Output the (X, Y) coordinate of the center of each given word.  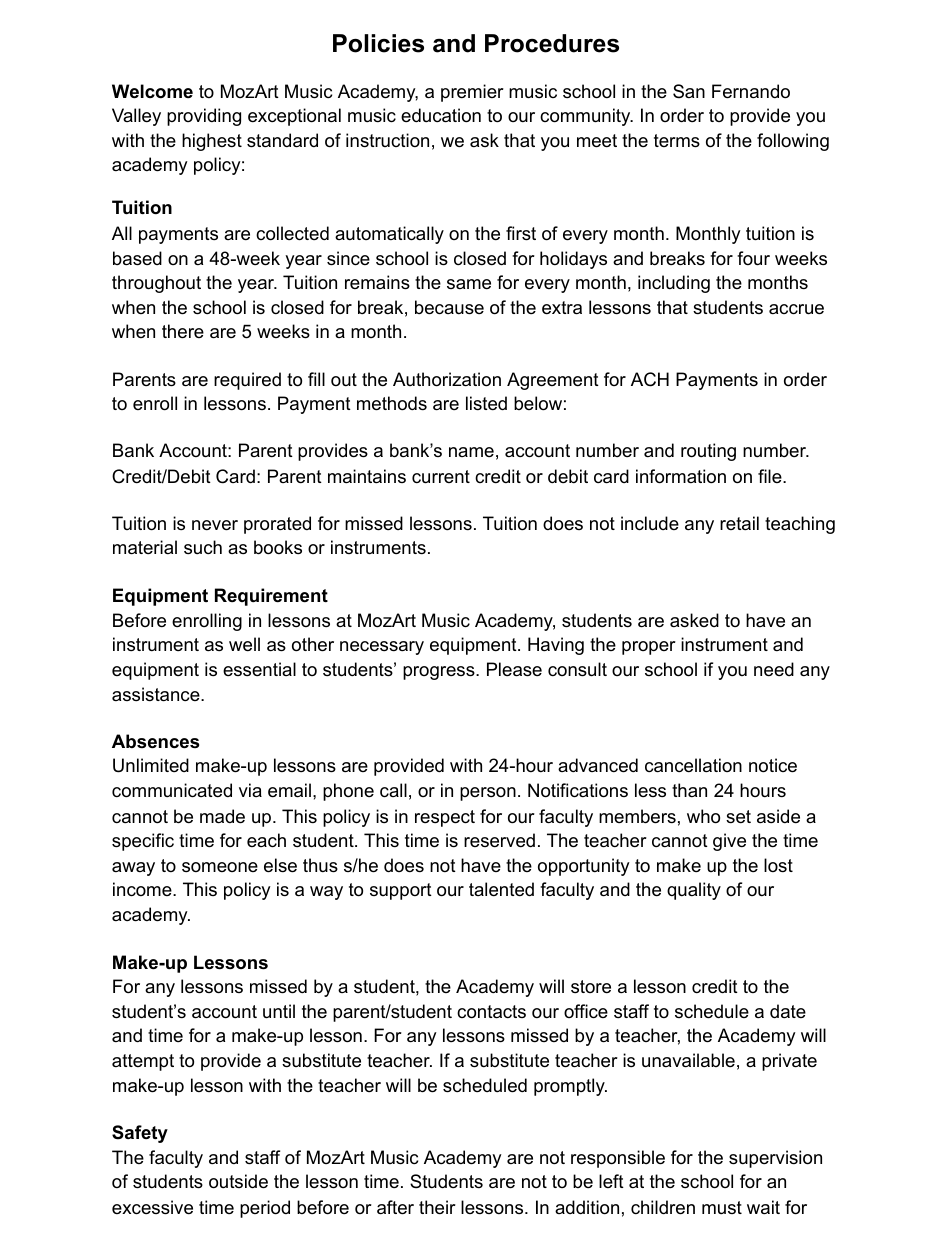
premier (472, 93)
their (437, 1207)
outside (238, 1181)
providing (204, 117)
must (722, 1207)
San (689, 91)
